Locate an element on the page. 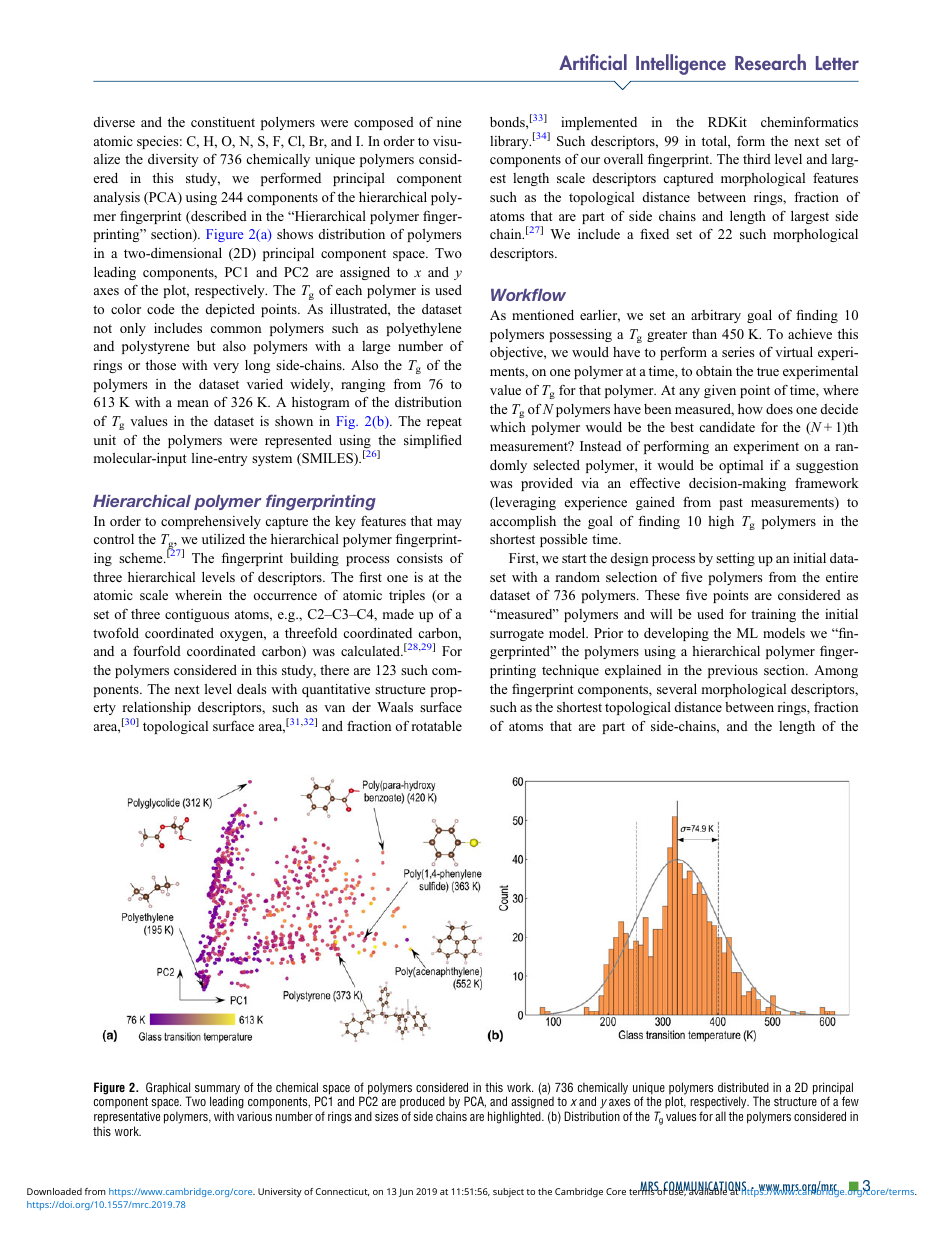 The width and height of the page is (952, 1233). representative is located at coordinates (127, 1117).
